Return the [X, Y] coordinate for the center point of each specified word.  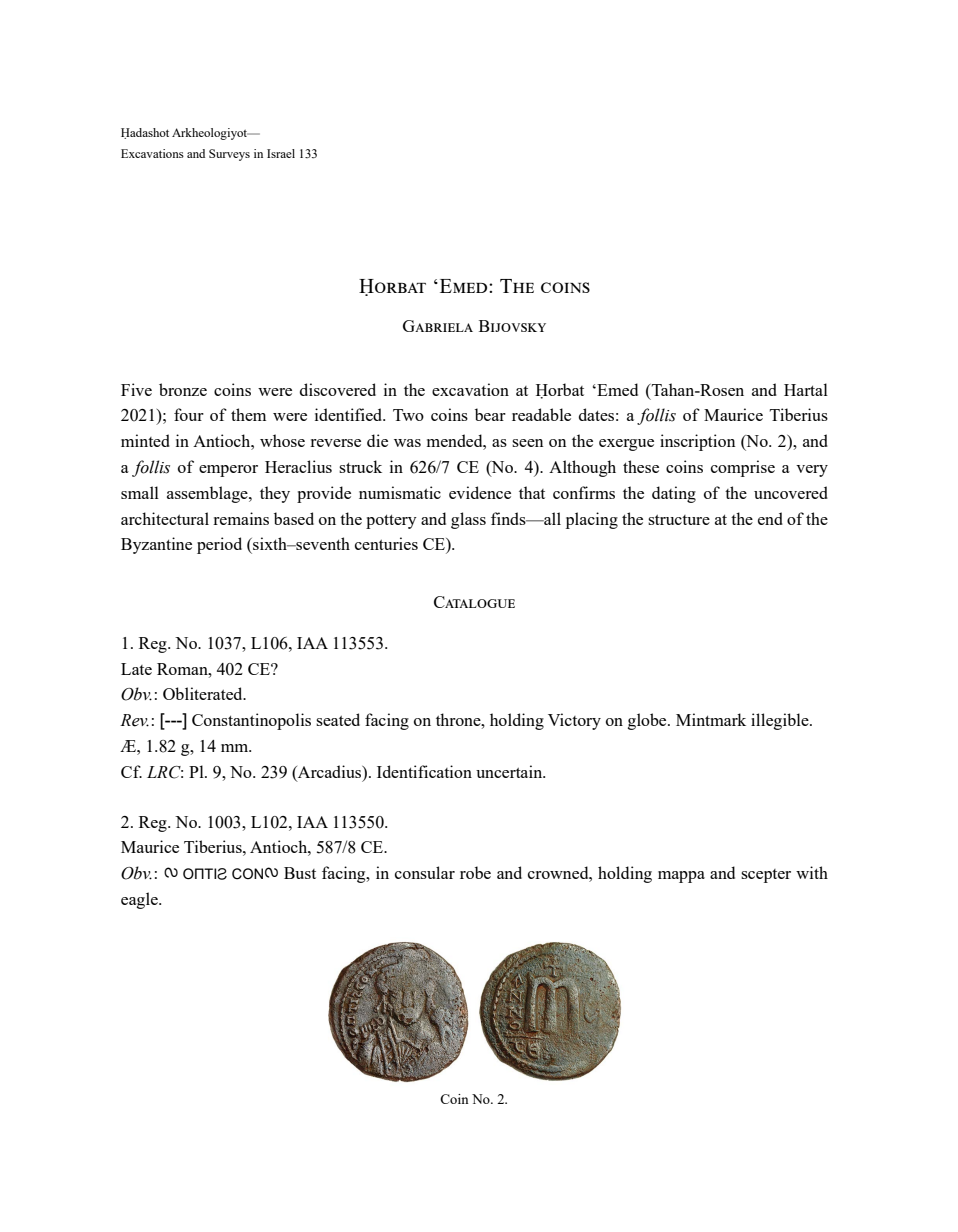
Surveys [229, 155]
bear [490, 414]
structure [679, 520]
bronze [183, 389]
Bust [300, 873]
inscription [697, 442]
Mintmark [711, 719]
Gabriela [438, 326]
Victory [574, 721]
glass [468, 520]
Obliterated [204, 693]
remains [241, 518]
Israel [281, 153]
